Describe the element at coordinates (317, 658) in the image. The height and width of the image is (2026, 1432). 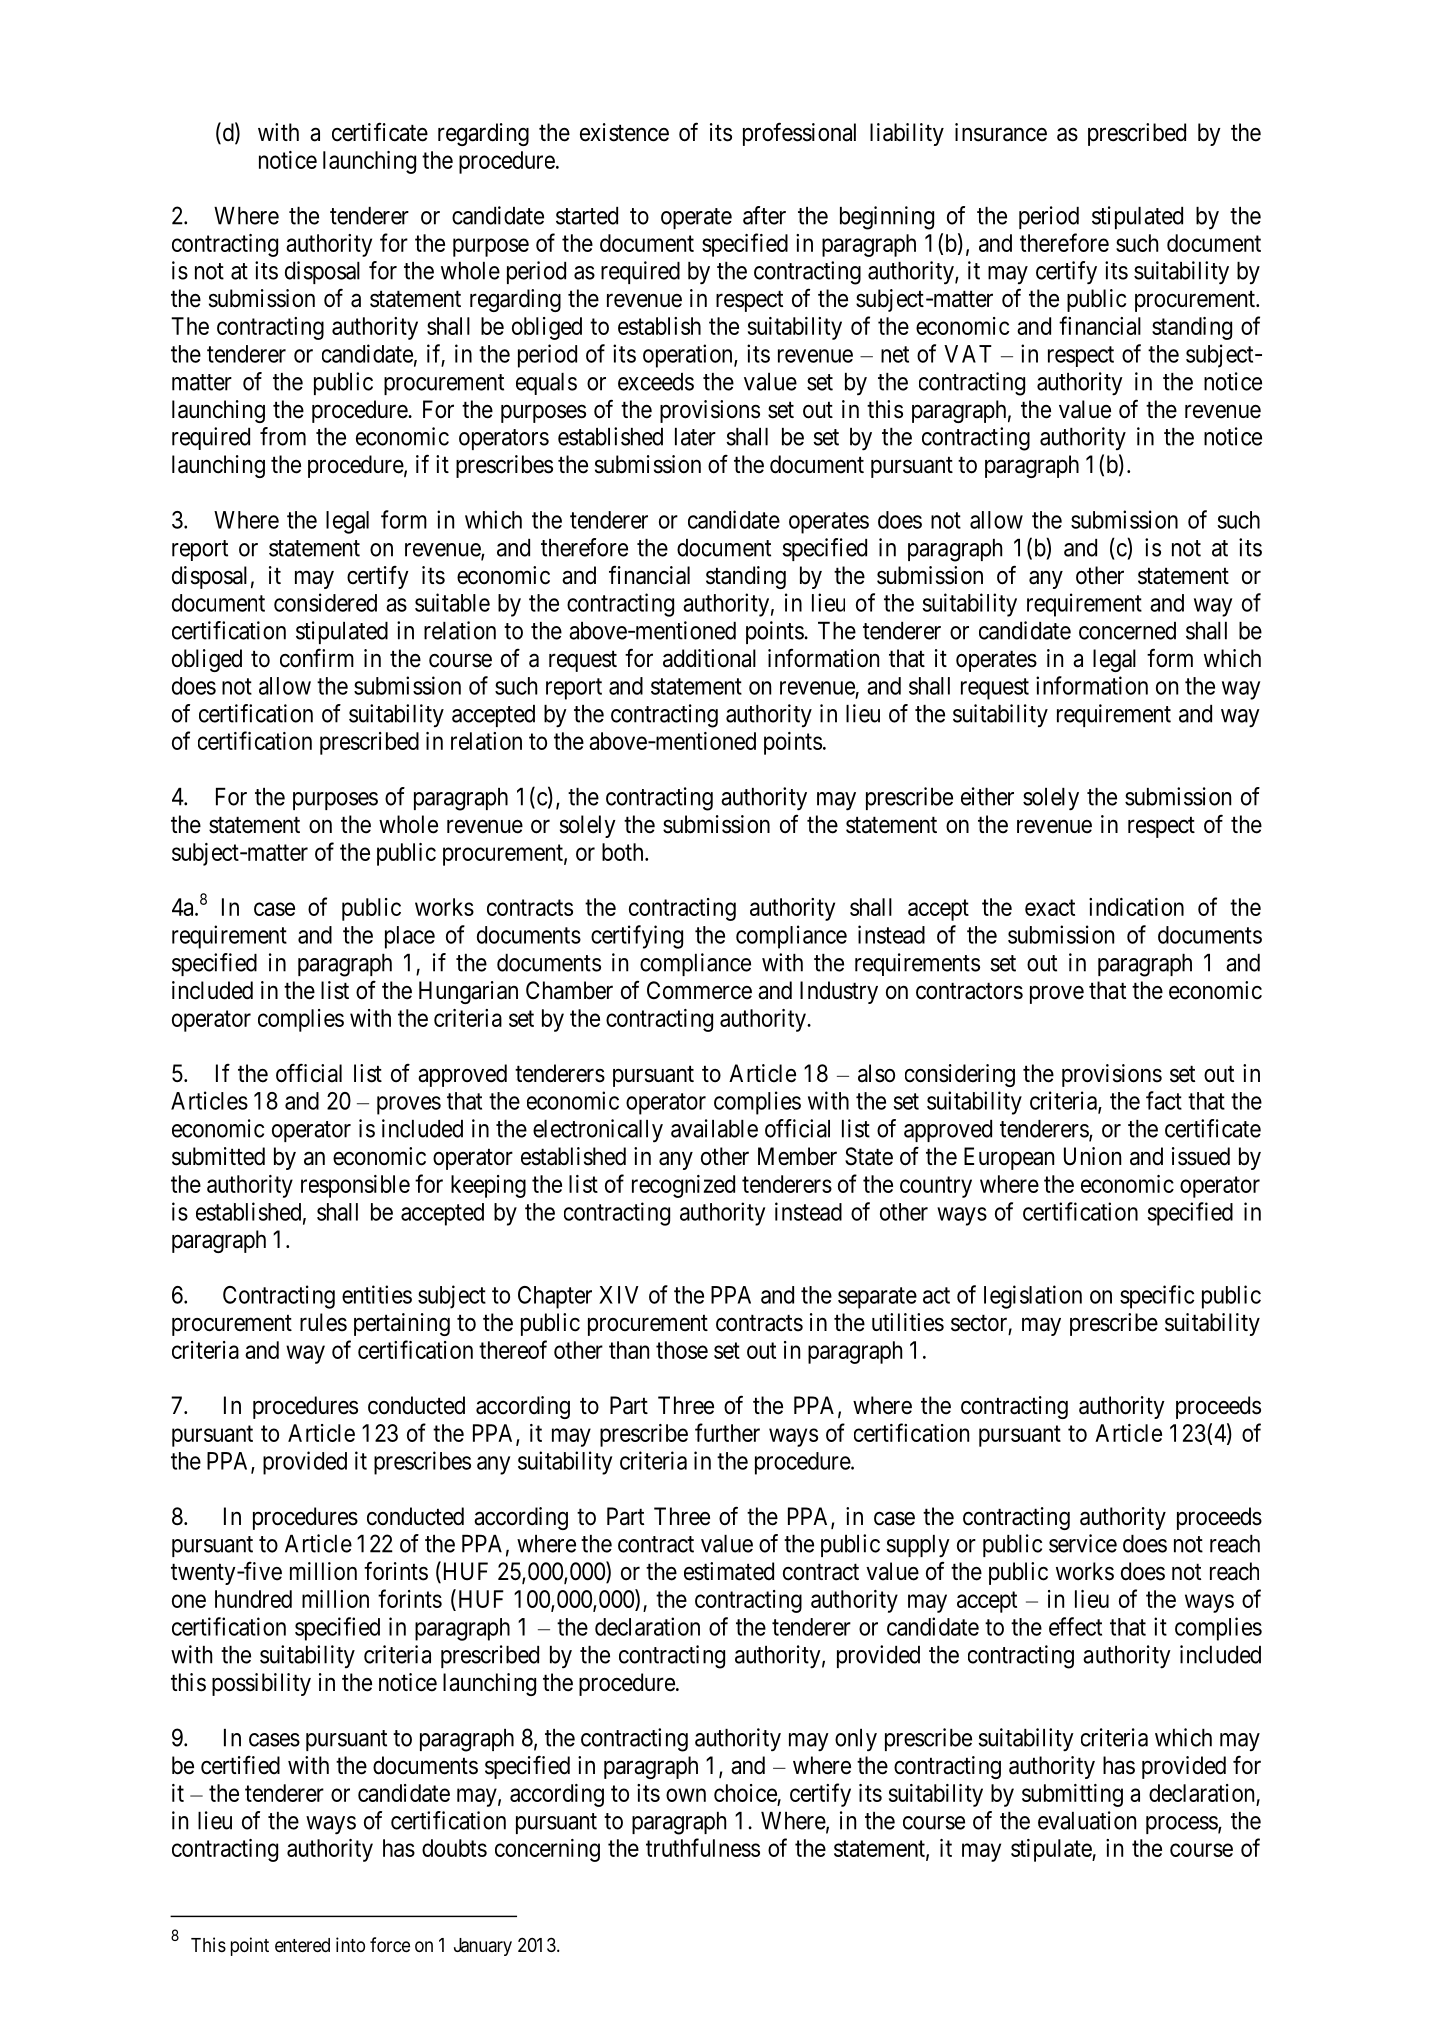
I see `confirm` at that location.
